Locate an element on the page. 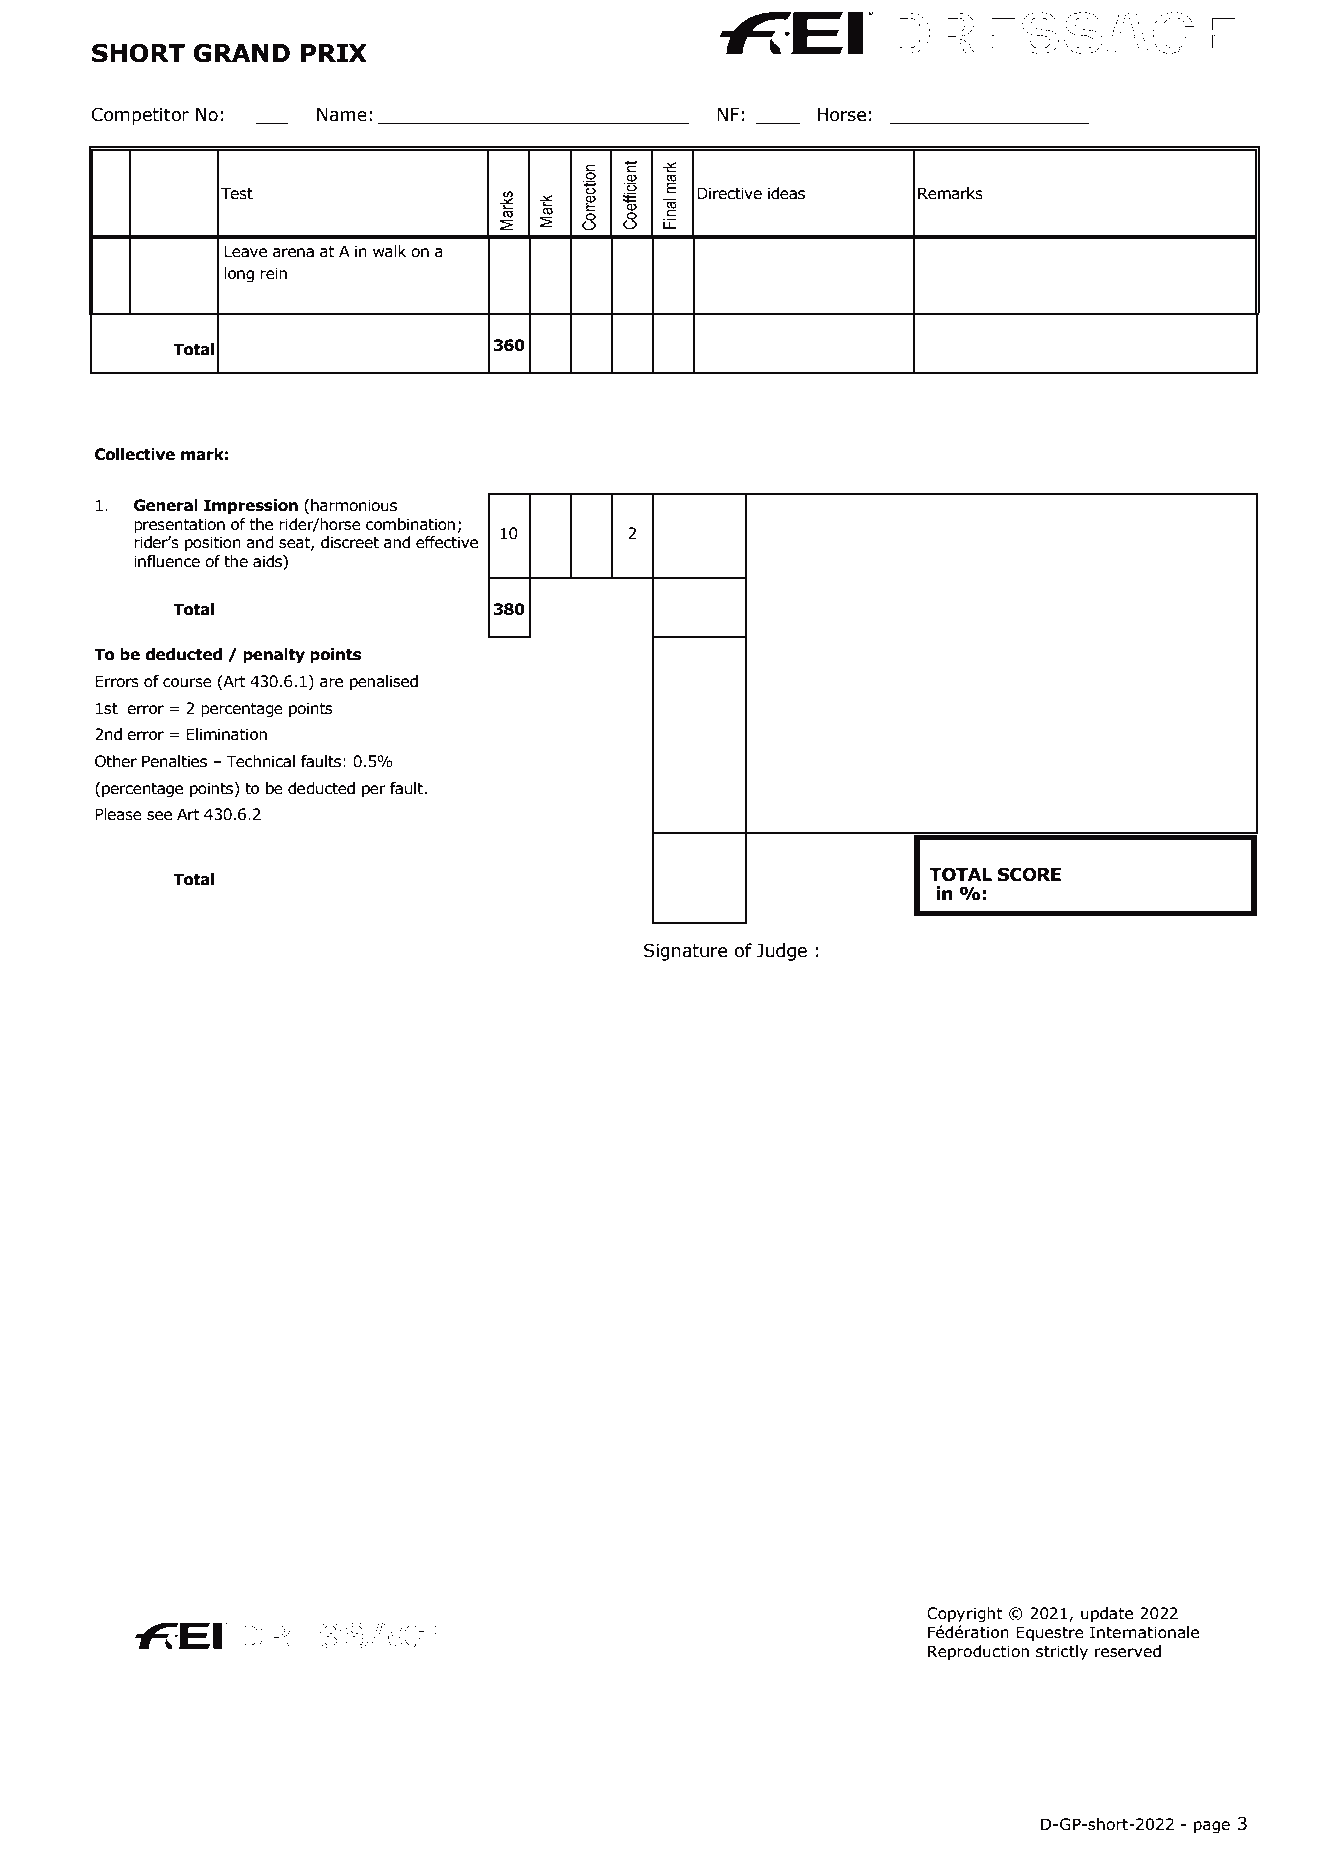 The image size is (1323, 1871). Copyright is located at coordinates (965, 1614).
